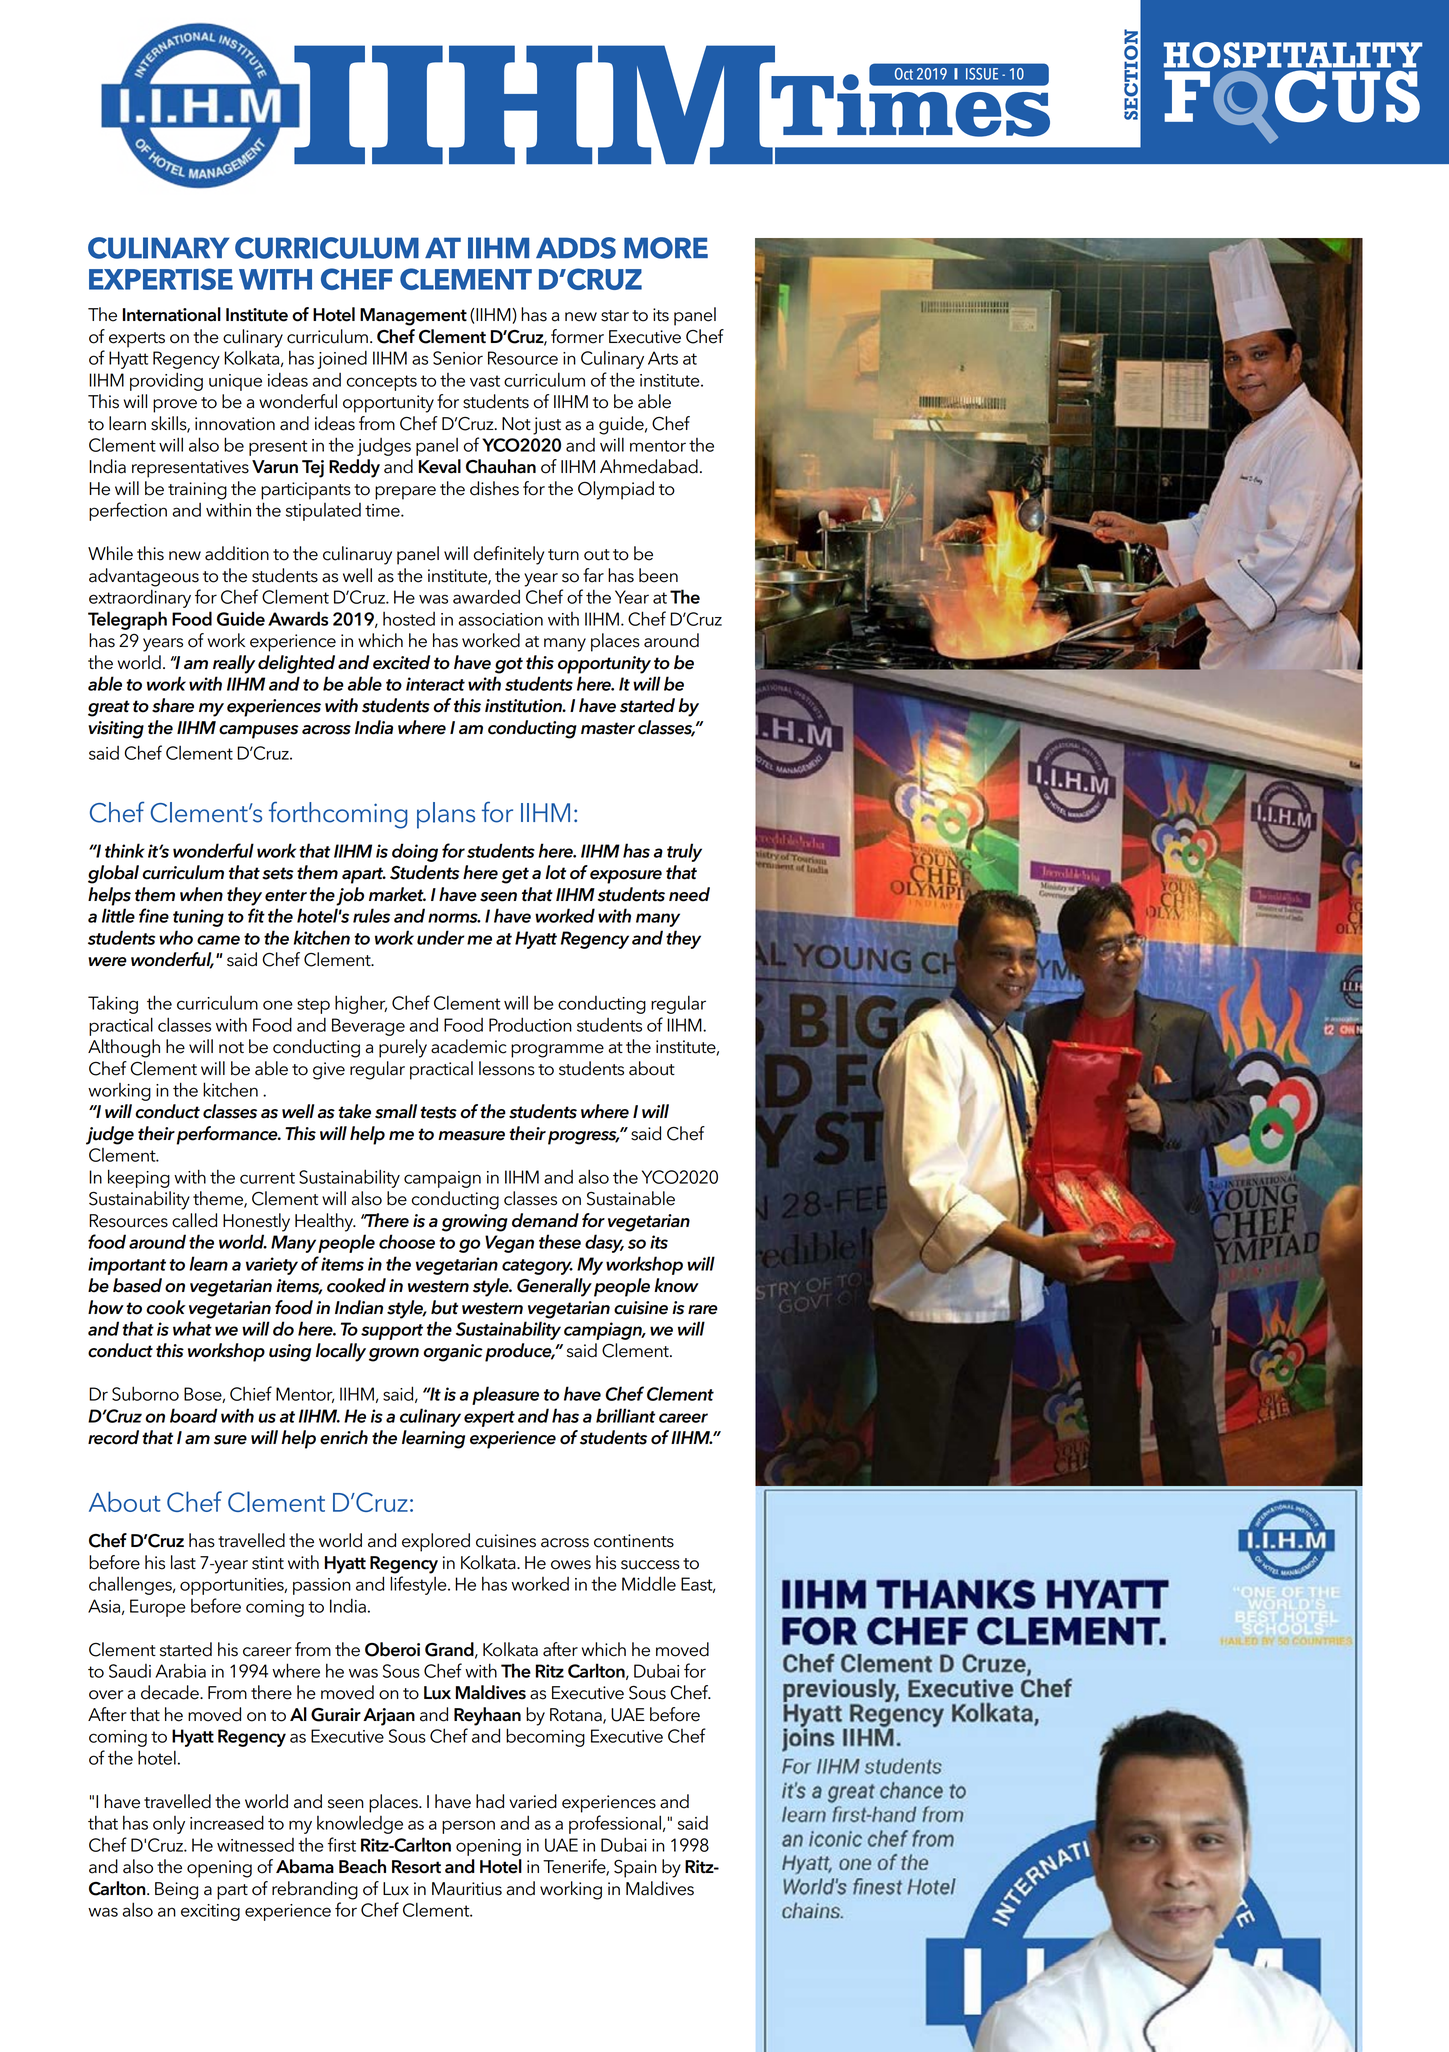  Describe the element at coordinates (234, 664) in the document. I see `really` at that location.
